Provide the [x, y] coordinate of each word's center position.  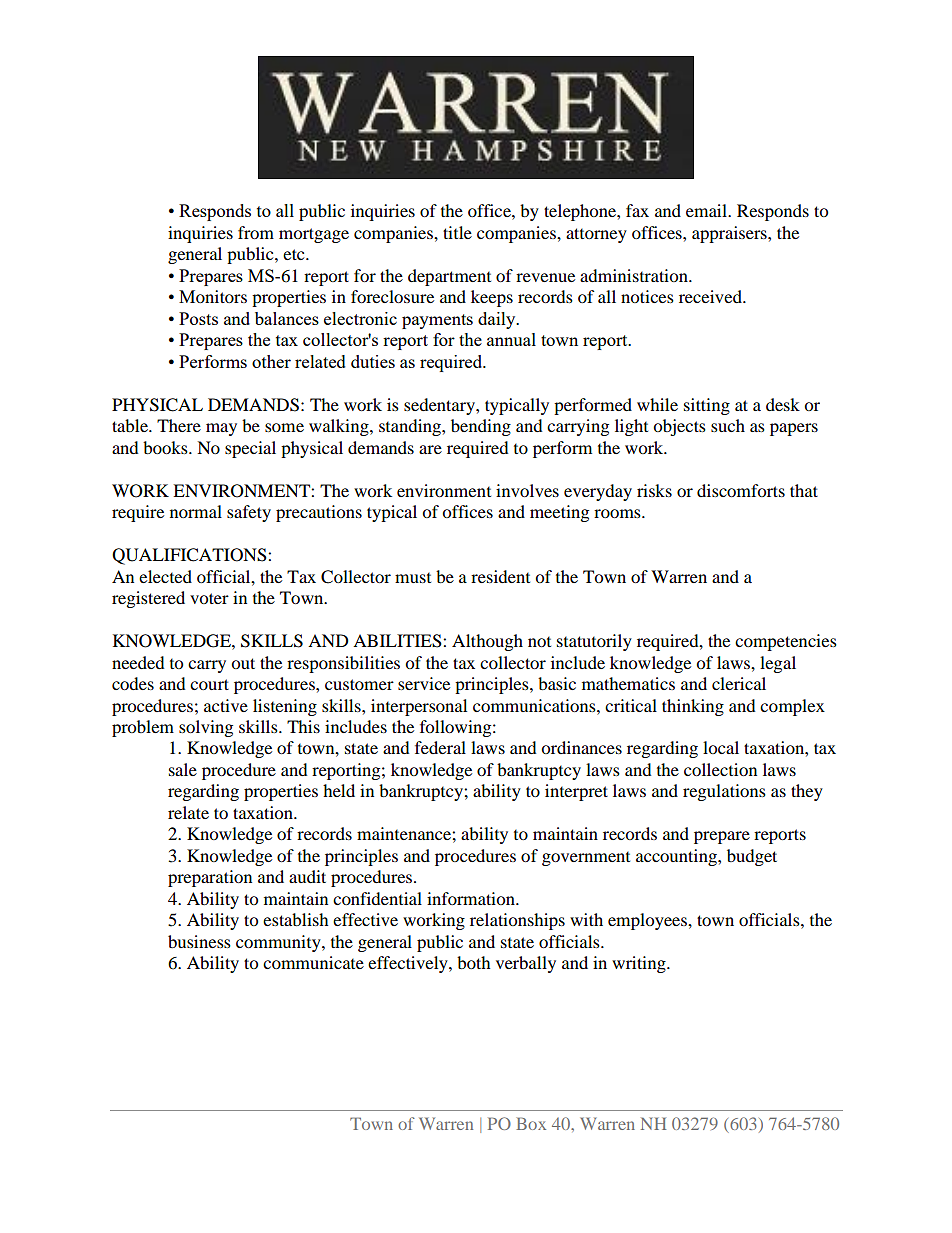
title [457, 232]
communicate [313, 962]
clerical [739, 683]
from [256, 232]
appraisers [730, 234]
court [209, 684]
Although [487, 642]
